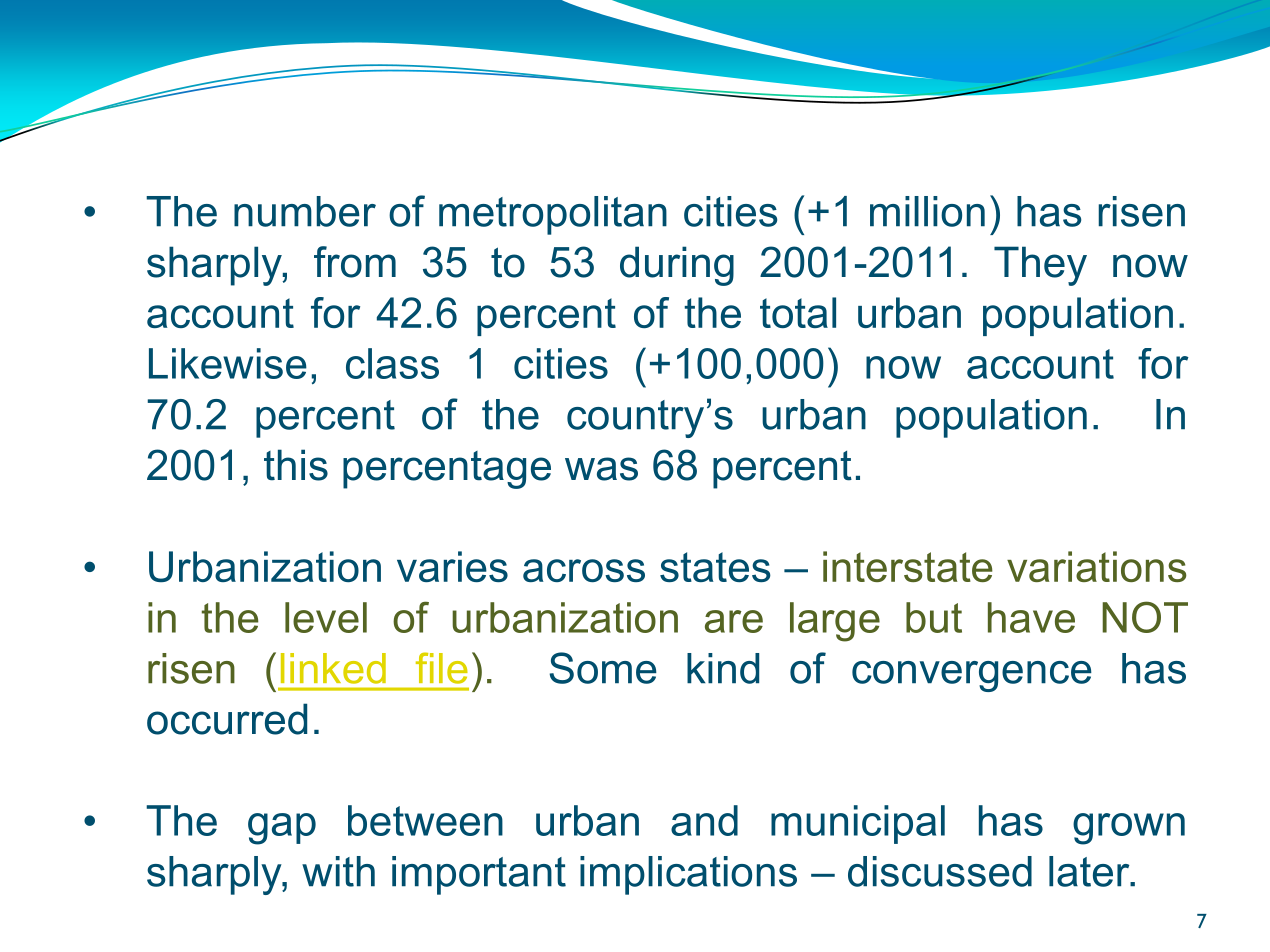  What do you see at coordinates (452, 566) in the image?
I see `varies` at bounding box center [452, 566].
